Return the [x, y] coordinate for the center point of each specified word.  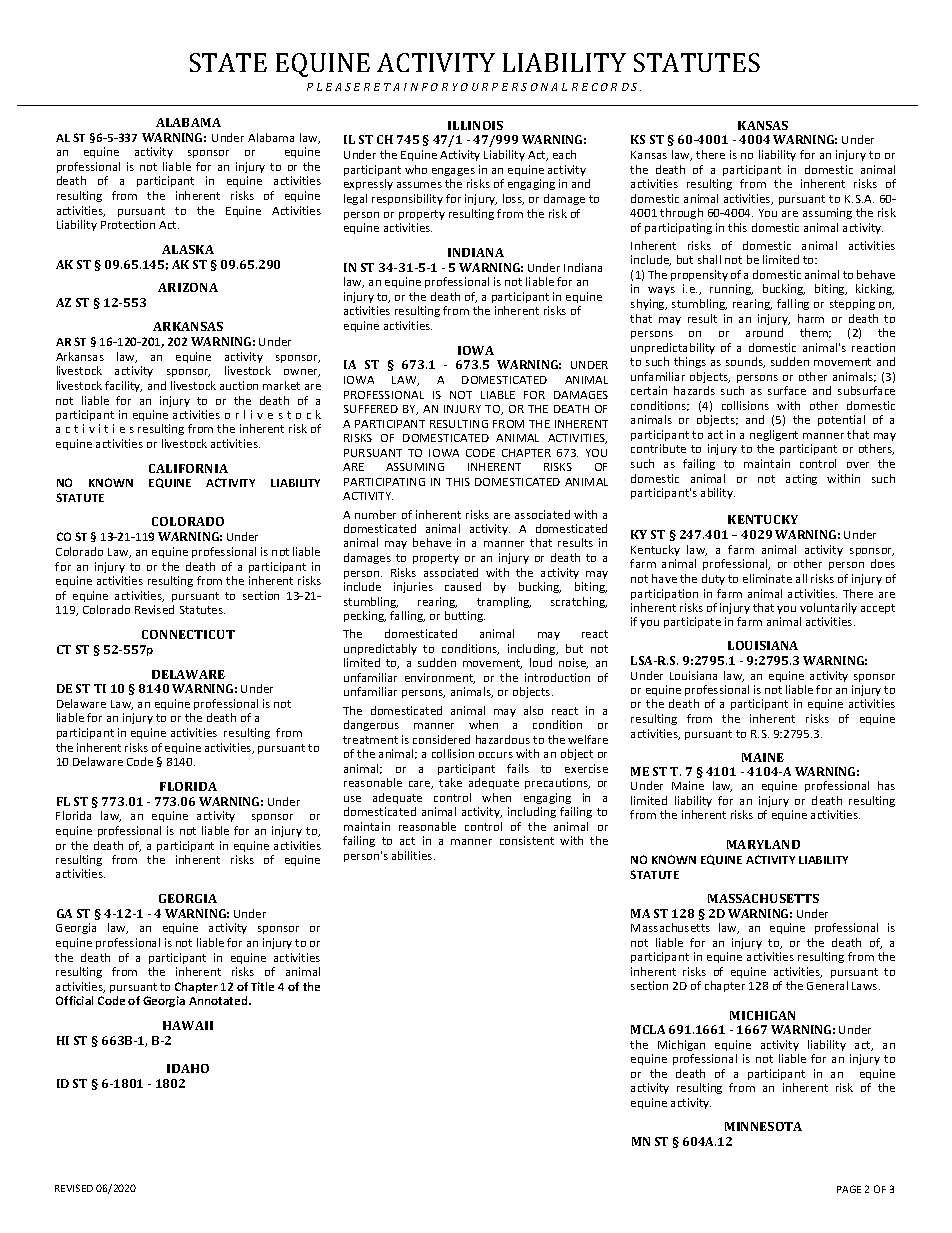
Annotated [219, 1000]
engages [453, 172]
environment [440, 678]
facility [123, 386]
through [681, 213]
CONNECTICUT [188, 634]
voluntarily [828, 608]
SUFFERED [371, 409]
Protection [128, 224]
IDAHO [188, 1068]
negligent [774, 435]
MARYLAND [763, 844]
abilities [413, 855]
